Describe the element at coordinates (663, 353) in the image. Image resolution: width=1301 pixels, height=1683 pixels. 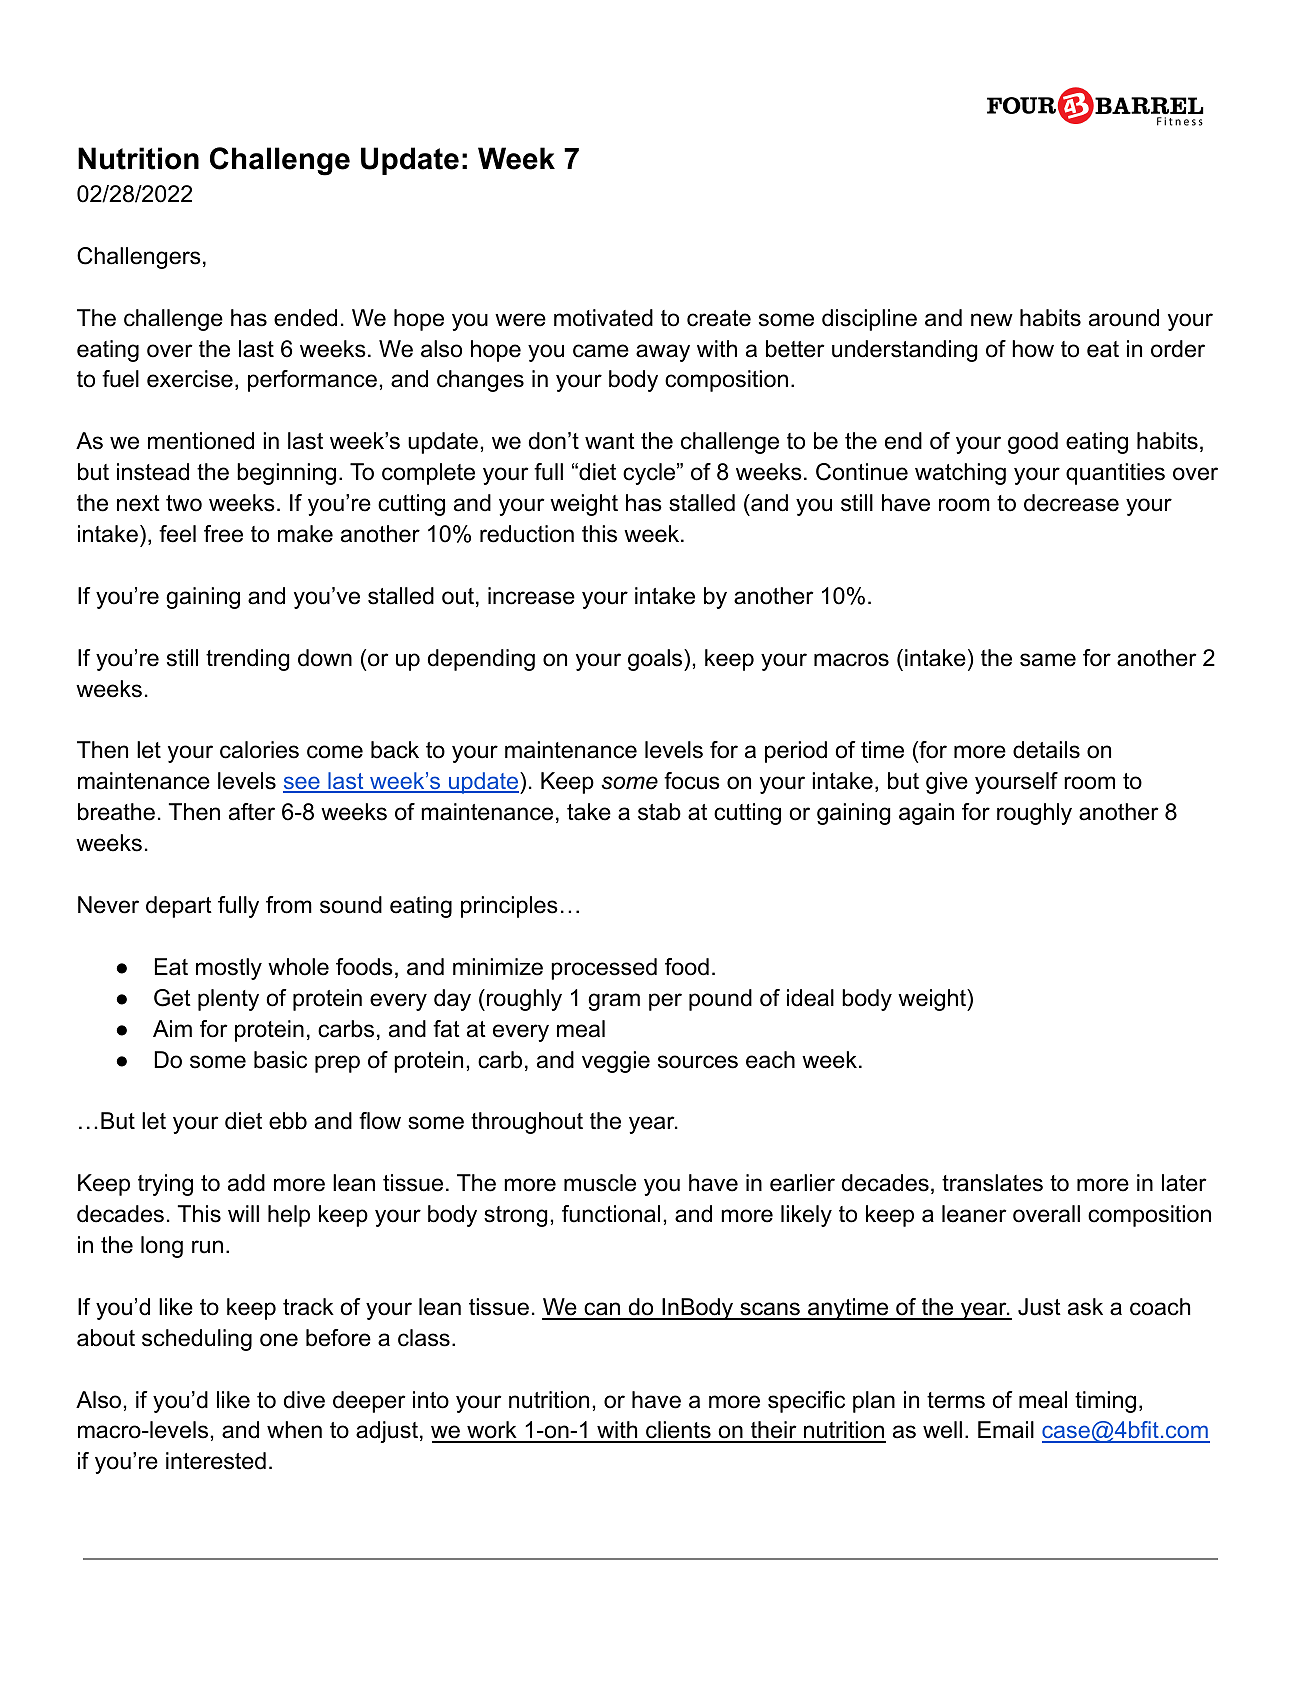
I see `away` at that location.
